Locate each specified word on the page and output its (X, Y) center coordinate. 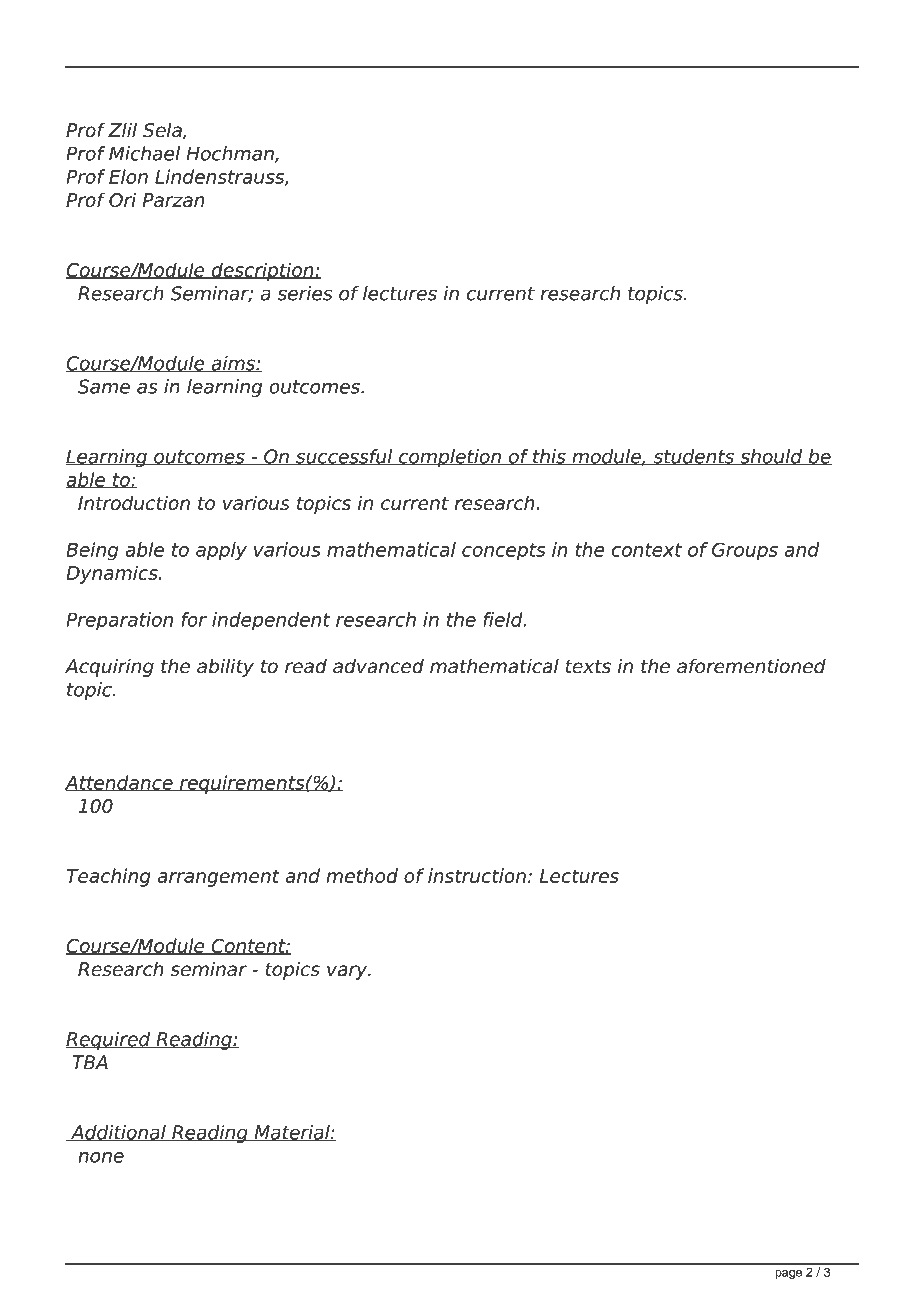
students (694, 457)
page (788, 1274)
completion (450, 458)
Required (109, 1040)
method (362, 875)
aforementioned (751, 666)
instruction (477, 875)
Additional (118, 1133)
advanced (378, 666)
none (101, 1157)
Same (104, 386)
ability (225, 667)
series (305, 293)
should (771, 457)
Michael (144, 153)
